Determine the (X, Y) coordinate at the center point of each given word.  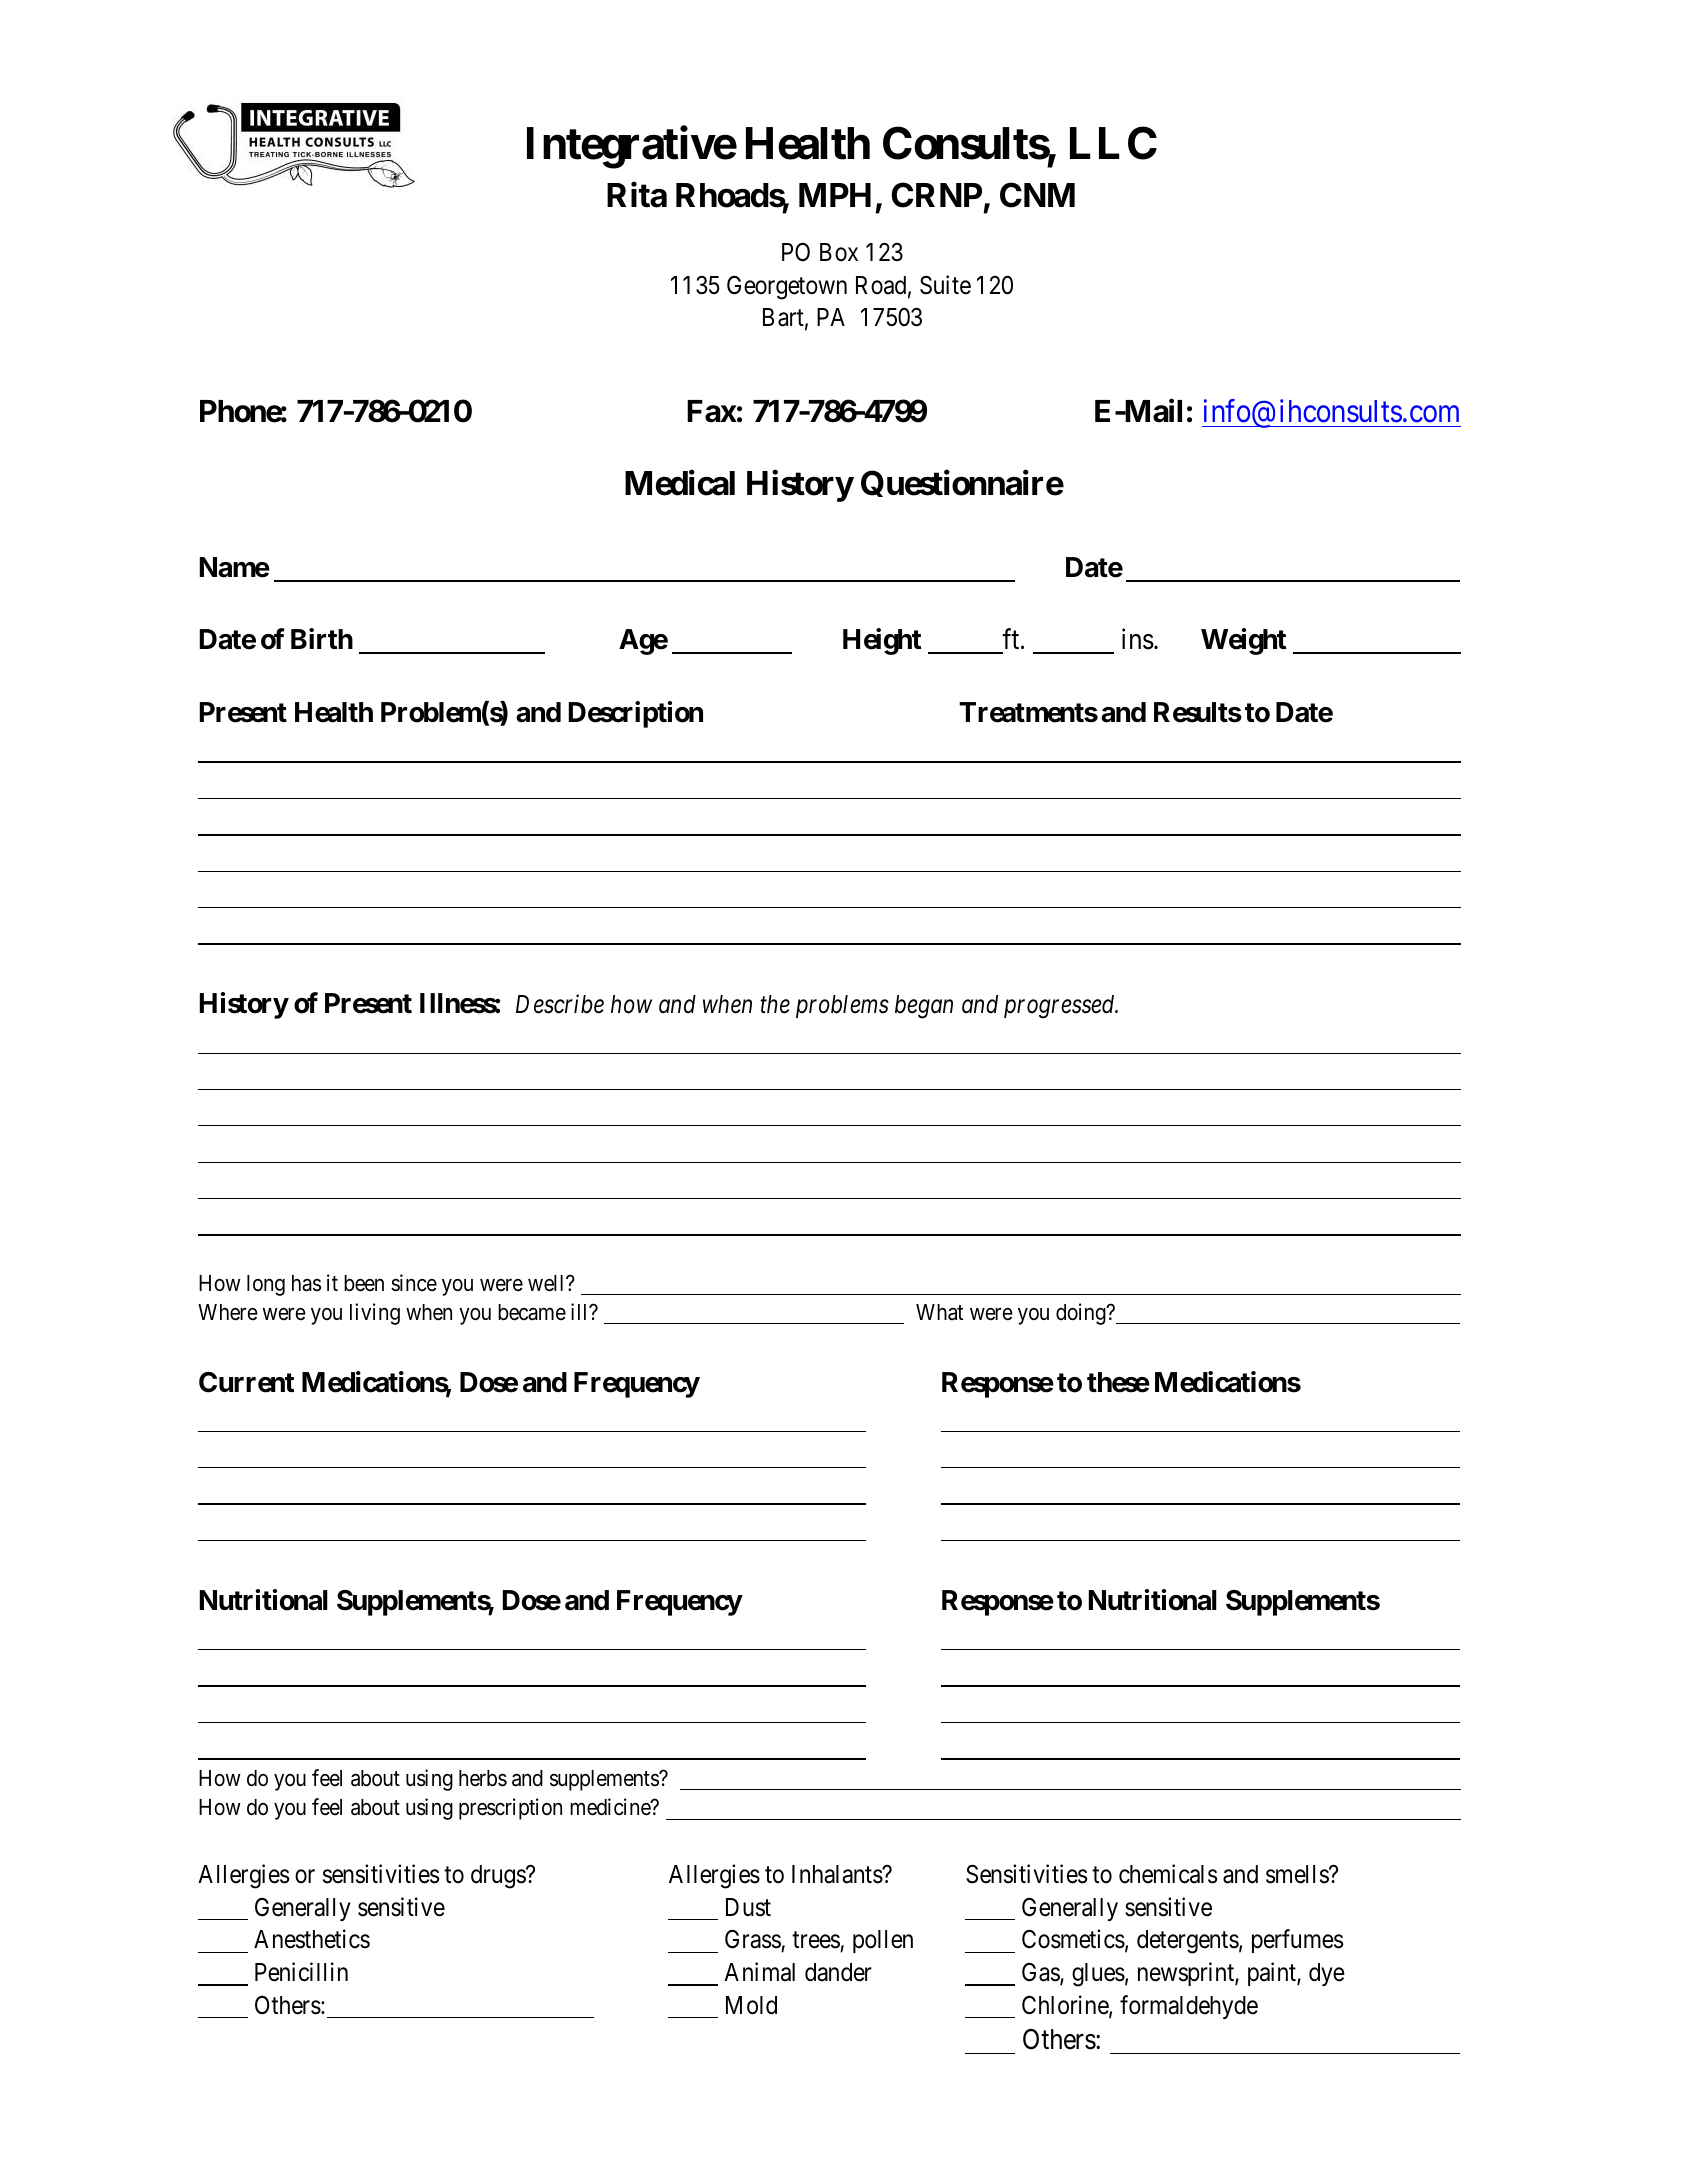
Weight (1243, 641)
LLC (1113, 143)
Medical (680, 483)
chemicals (1168, 1874)
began (924, 1007)
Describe (560, 1004)
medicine (611, 1807)
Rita (637, 195)
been (364, 1283)
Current (246, 1382)
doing (1082, 1314)
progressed (1060, 1007)
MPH (835, 195)
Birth (322, 638)
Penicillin (301, 1972)
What (939, 1312)
